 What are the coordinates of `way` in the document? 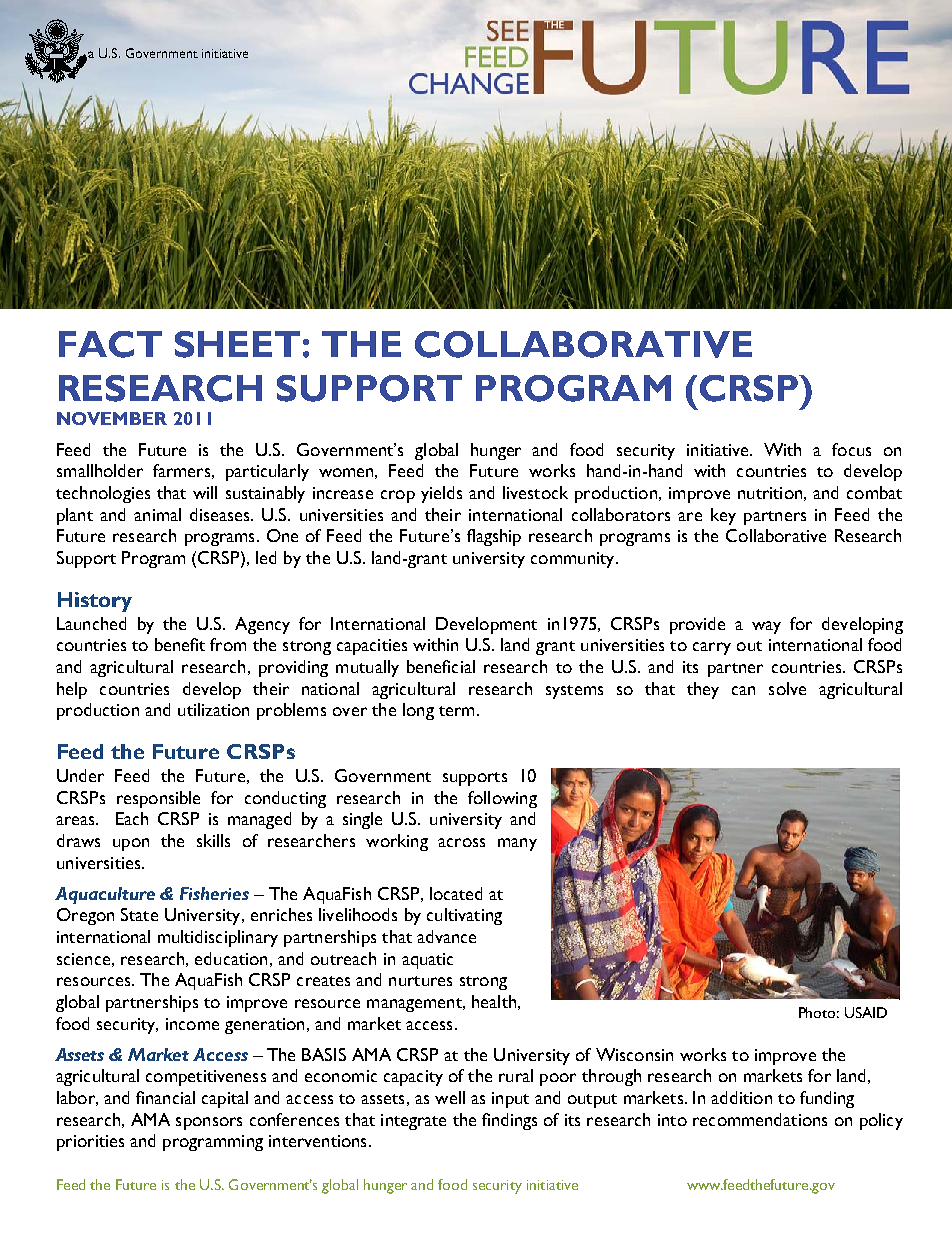 It's located at (766, 627).
